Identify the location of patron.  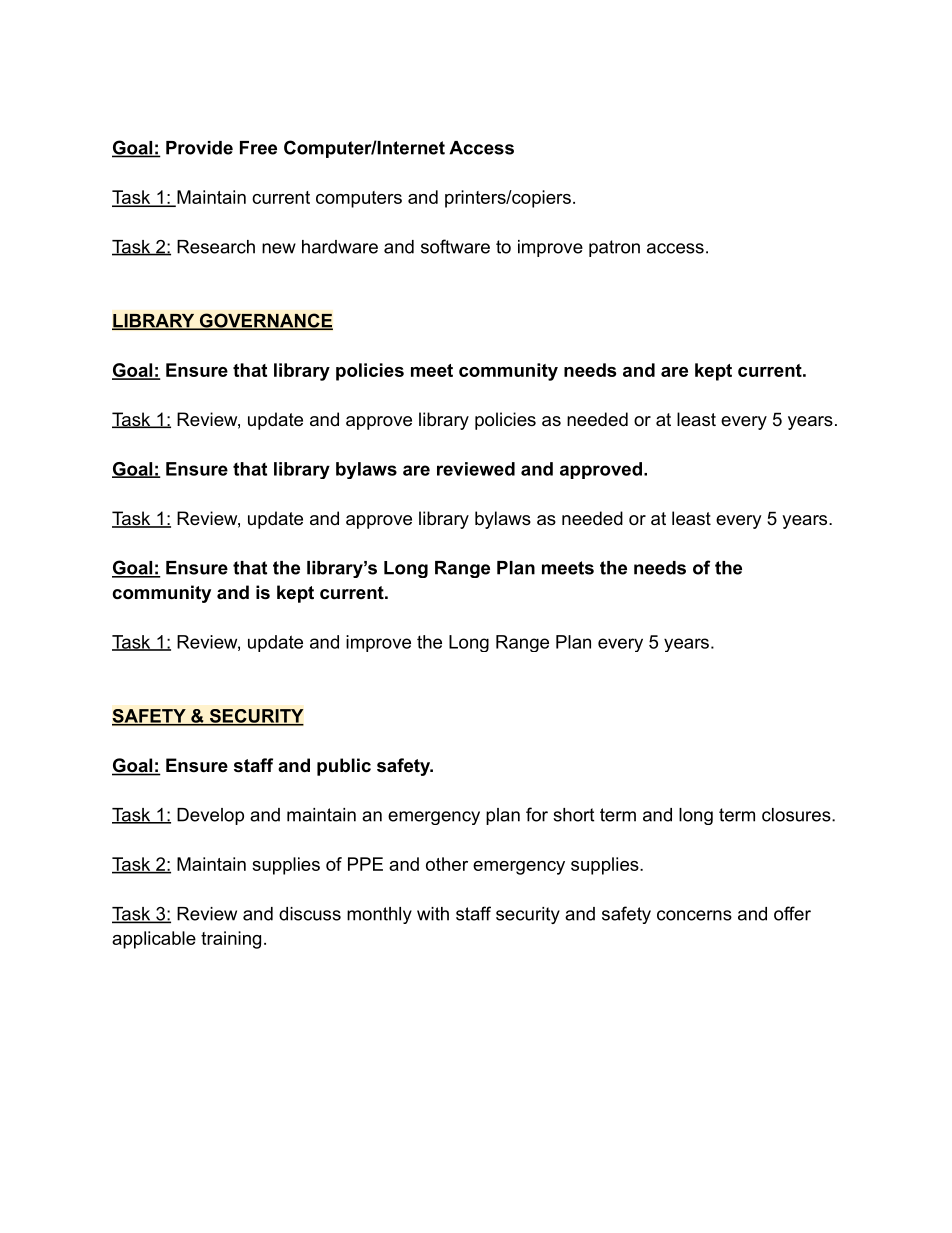
(614, 248).
